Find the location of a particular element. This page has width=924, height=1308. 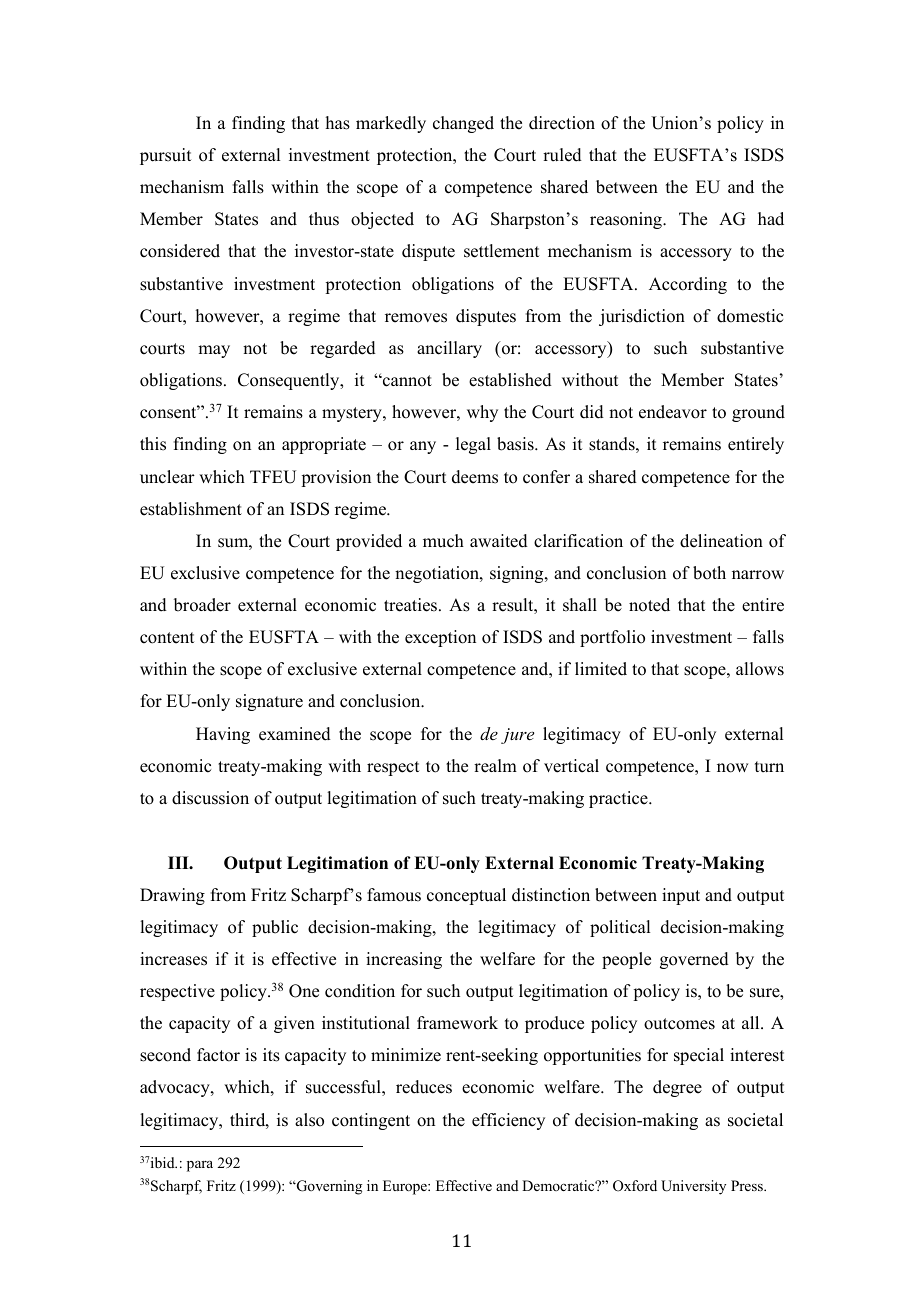

discussion is located at coordinates (210, 798).
